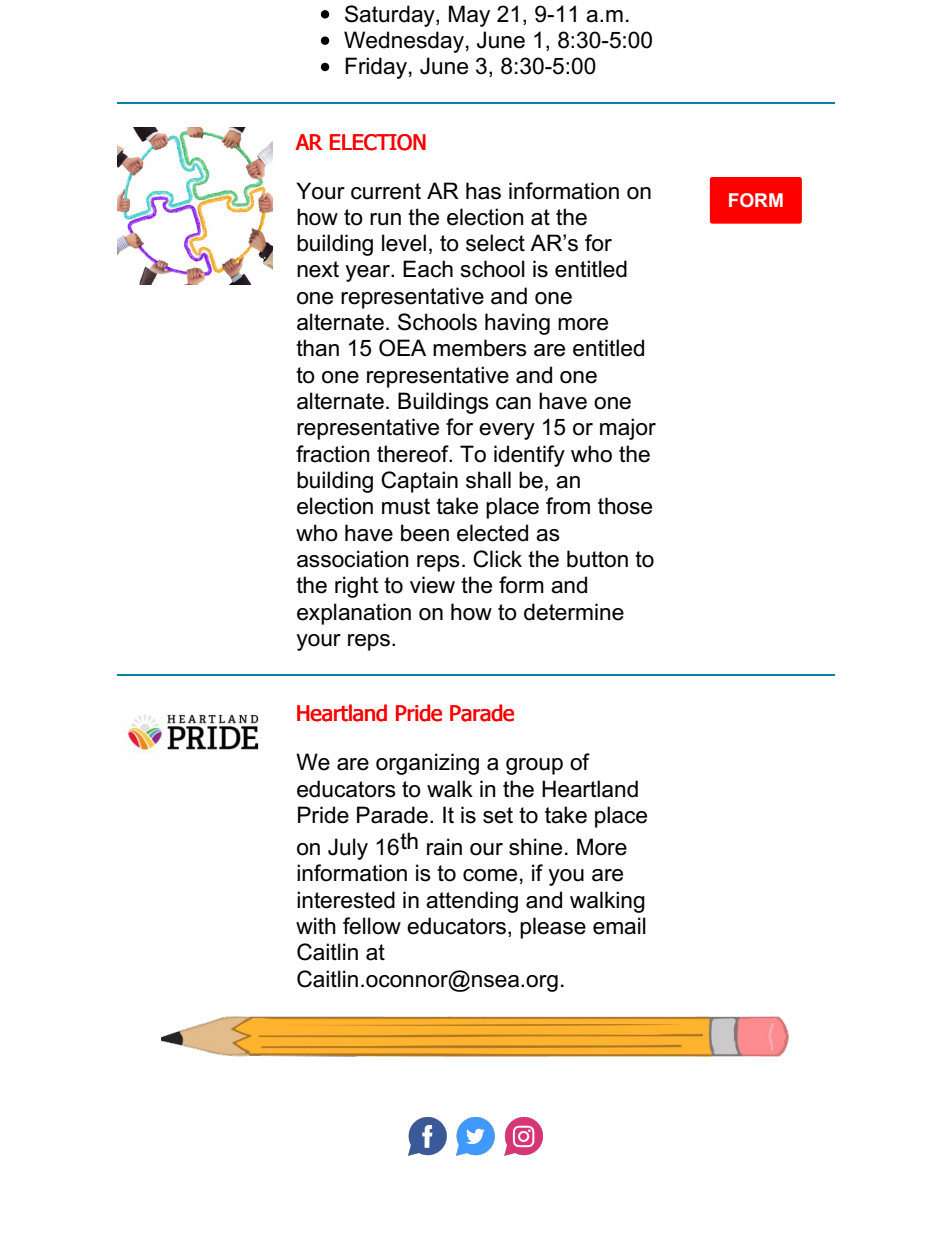 This screenshot has width=952, height=1233. Describe the element at coordinates (368, 273) in the screenshot. I see `year` at that location.
